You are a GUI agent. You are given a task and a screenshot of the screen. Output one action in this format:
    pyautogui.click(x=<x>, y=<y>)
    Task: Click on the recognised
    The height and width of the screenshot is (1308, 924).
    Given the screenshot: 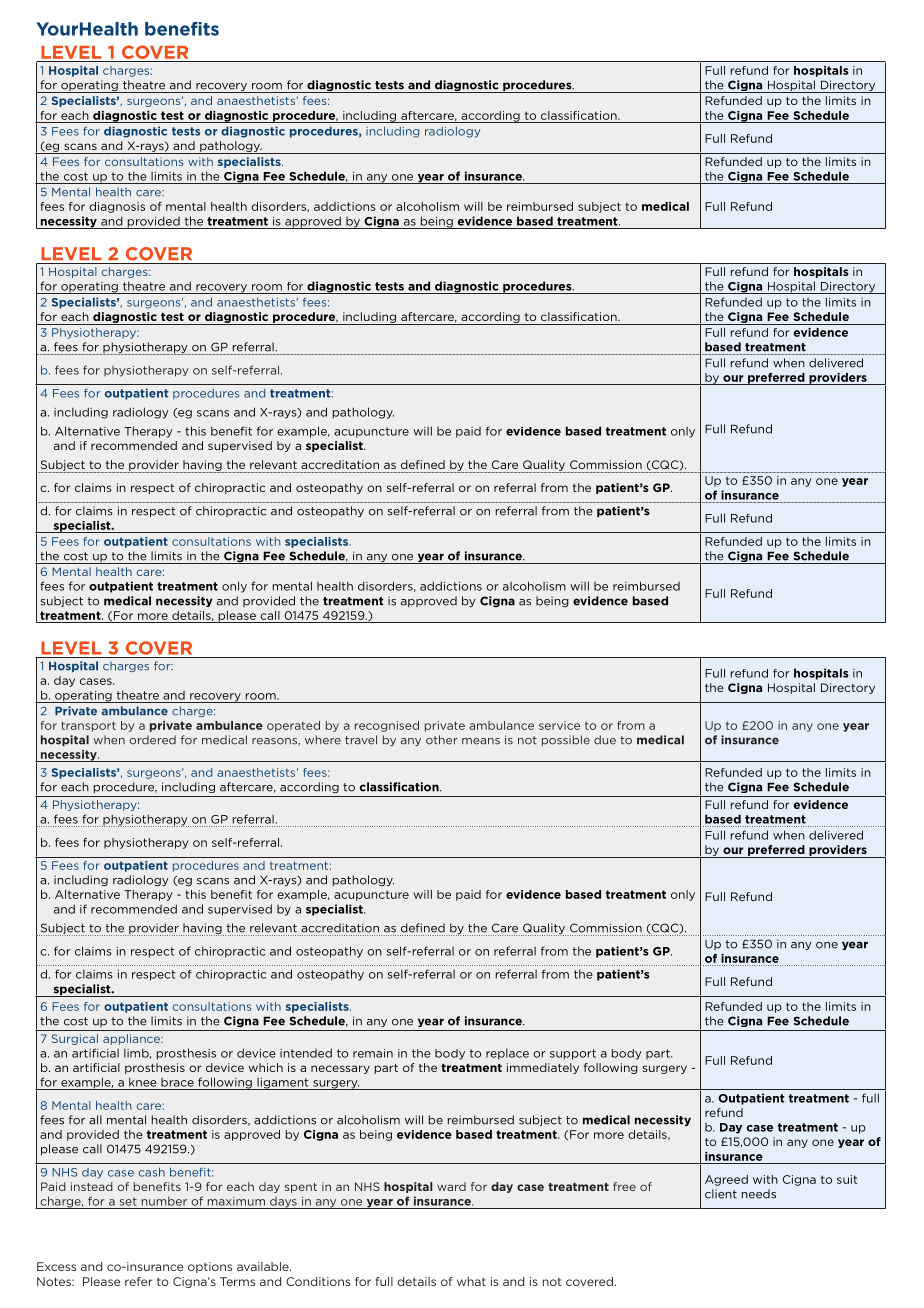 What is the action you would take?
    pyautogui.click(x=387, y=726)
